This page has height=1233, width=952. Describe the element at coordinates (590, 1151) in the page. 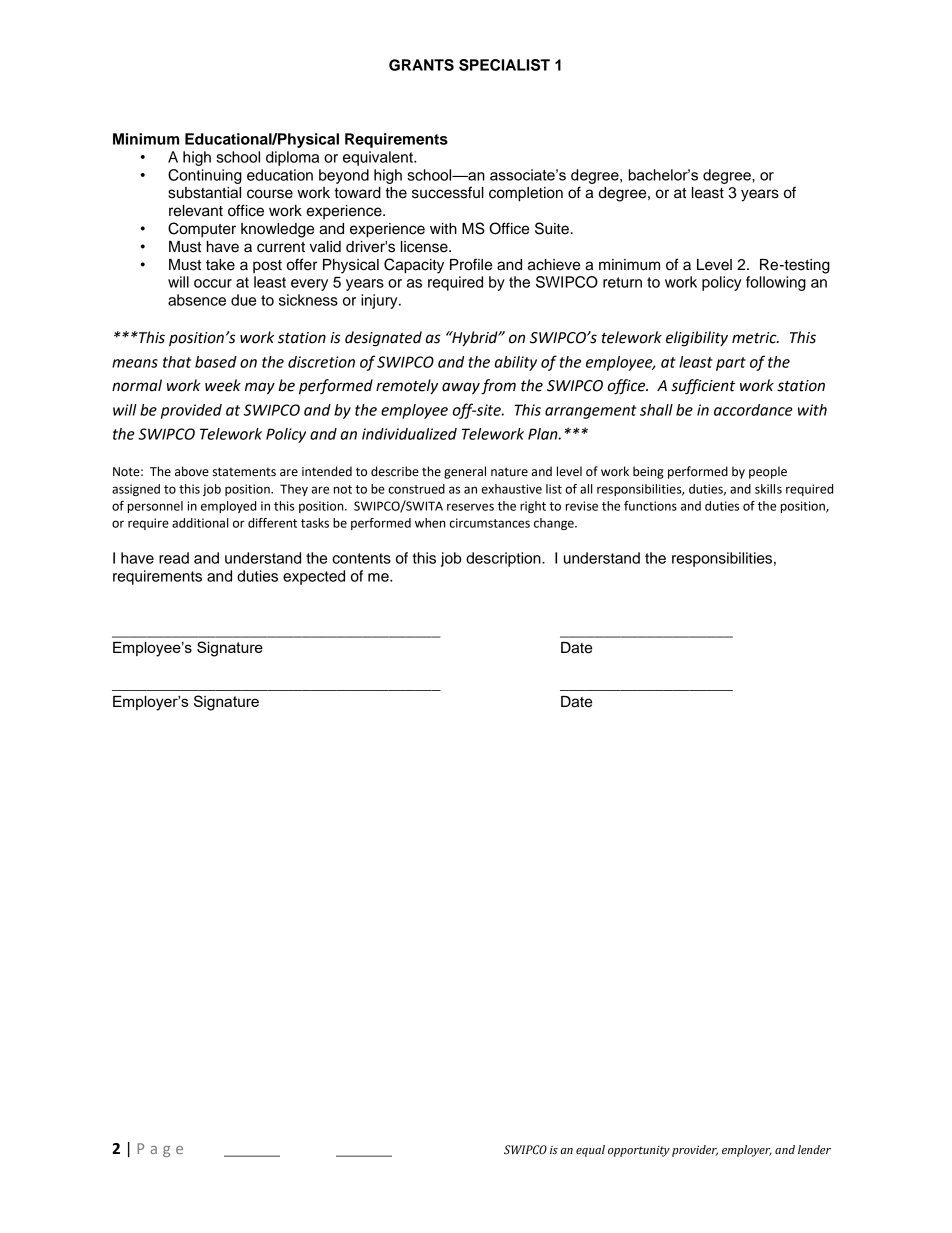

I see `equal` at that location.
